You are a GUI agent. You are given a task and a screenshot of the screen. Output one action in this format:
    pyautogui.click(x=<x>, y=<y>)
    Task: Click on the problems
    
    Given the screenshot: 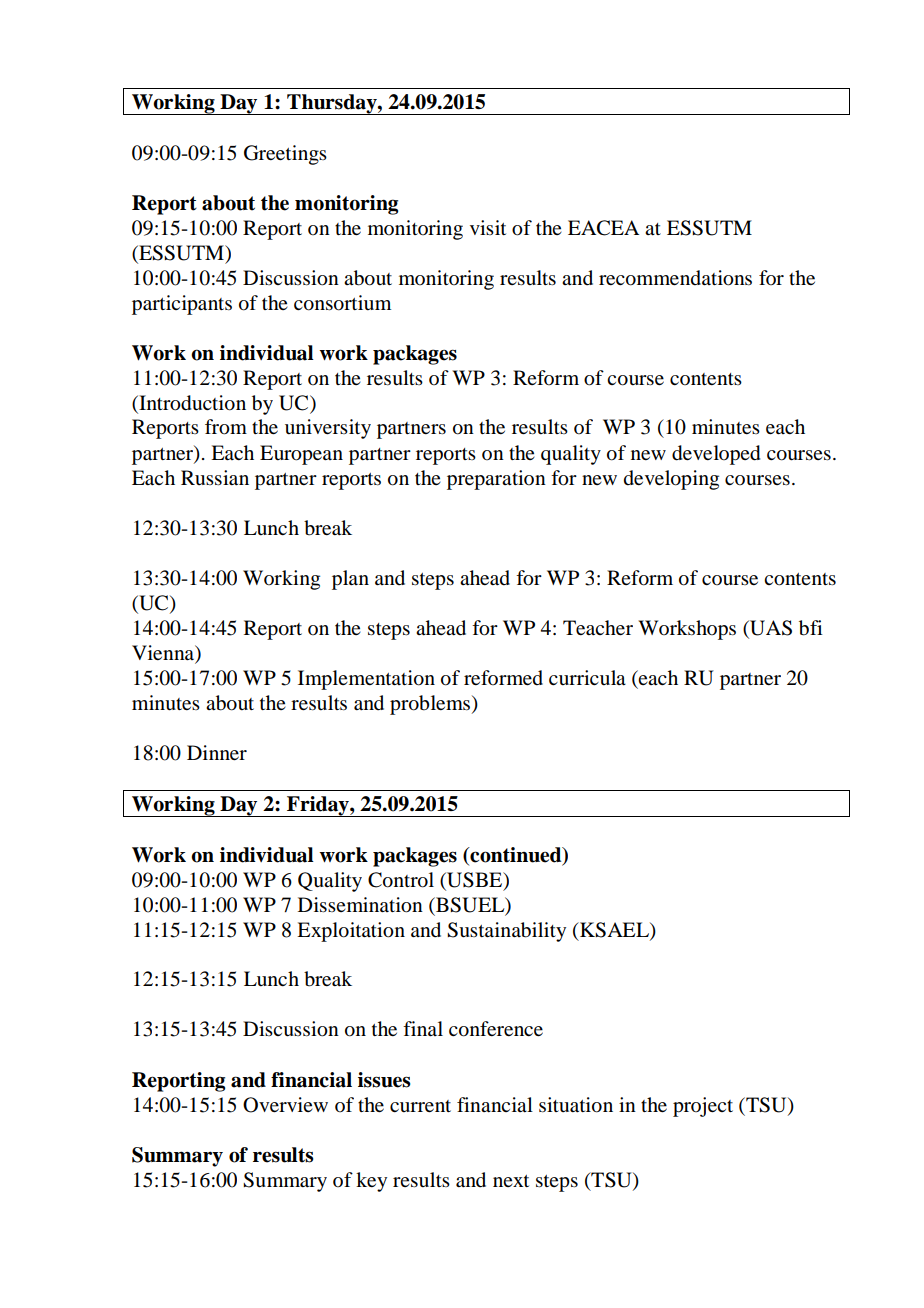 What is the action you would take?
    pyautogui.click(x=430, y=705)
